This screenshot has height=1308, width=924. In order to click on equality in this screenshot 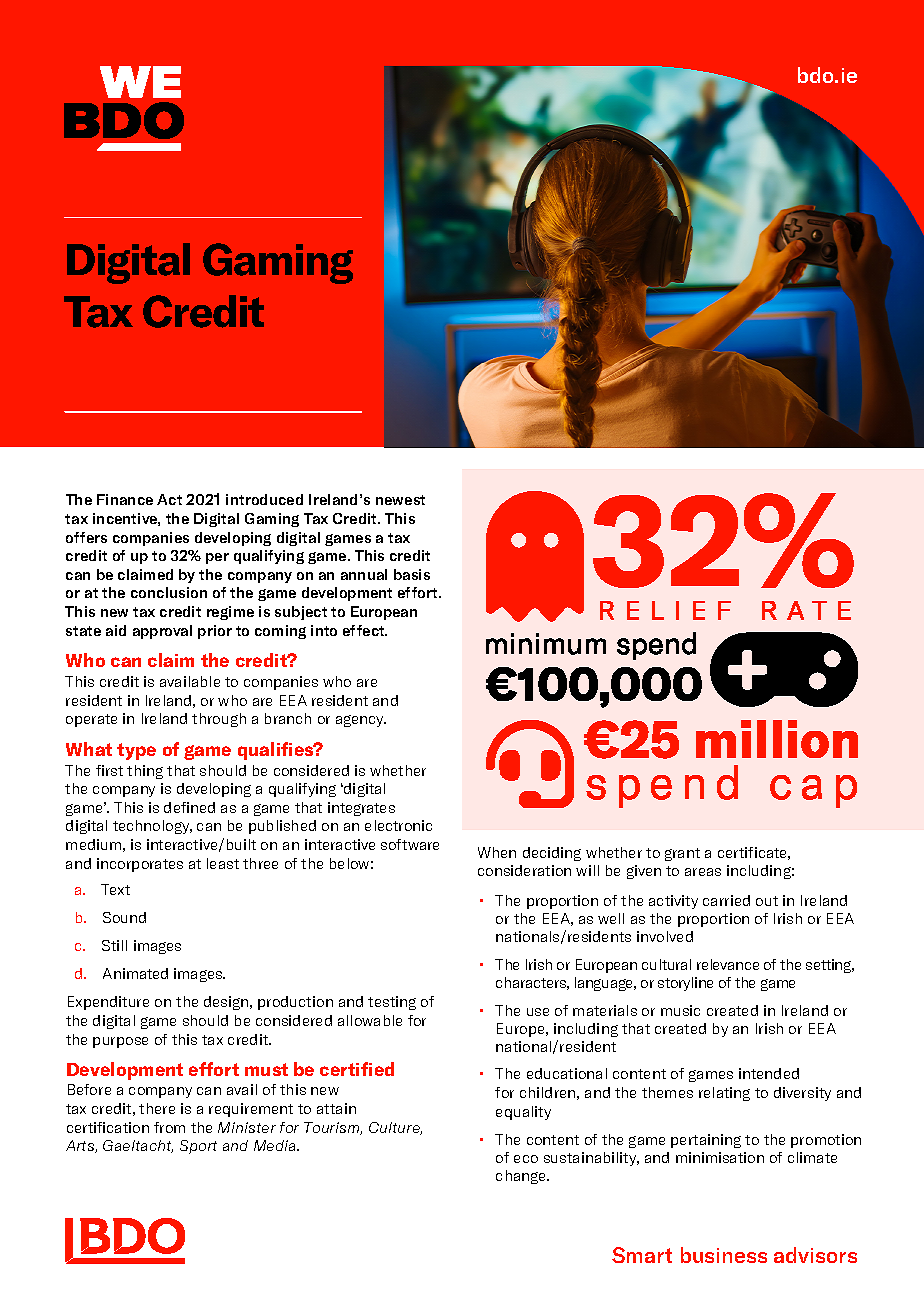, I will do `click(523, 1113)`.
